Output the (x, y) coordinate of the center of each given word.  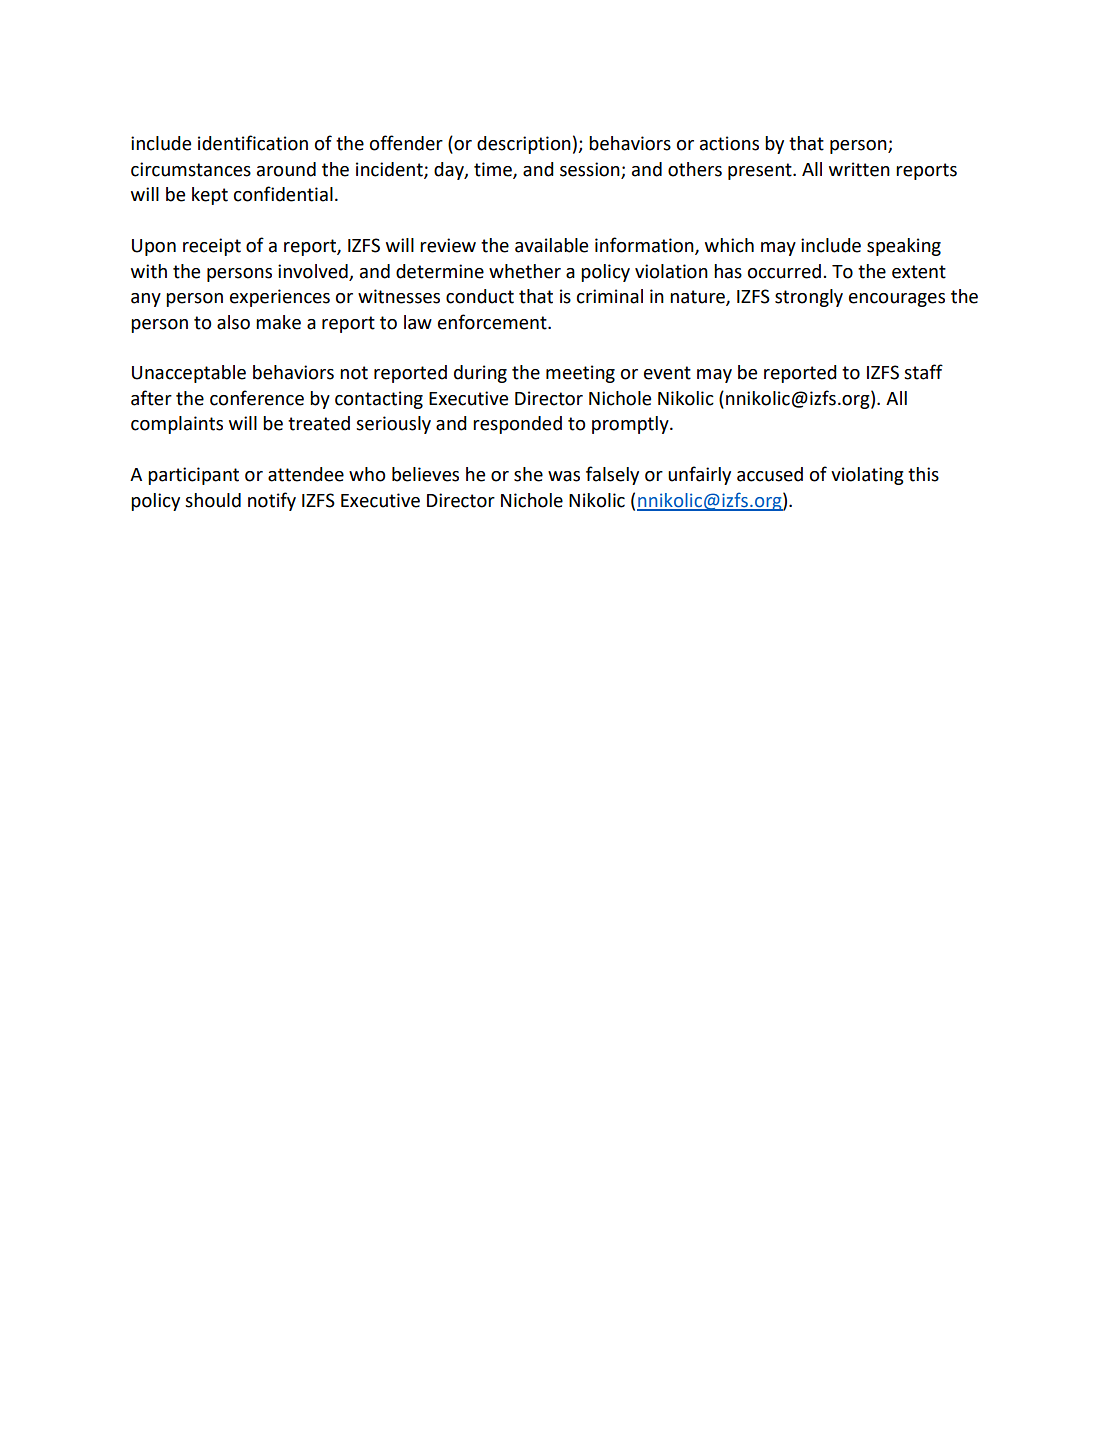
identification (253, 143)
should (213, 500)
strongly (809, 298)
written (859, 169)
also (233, 322)
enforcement (493, 322)
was (564, 476)
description (524, 145)
